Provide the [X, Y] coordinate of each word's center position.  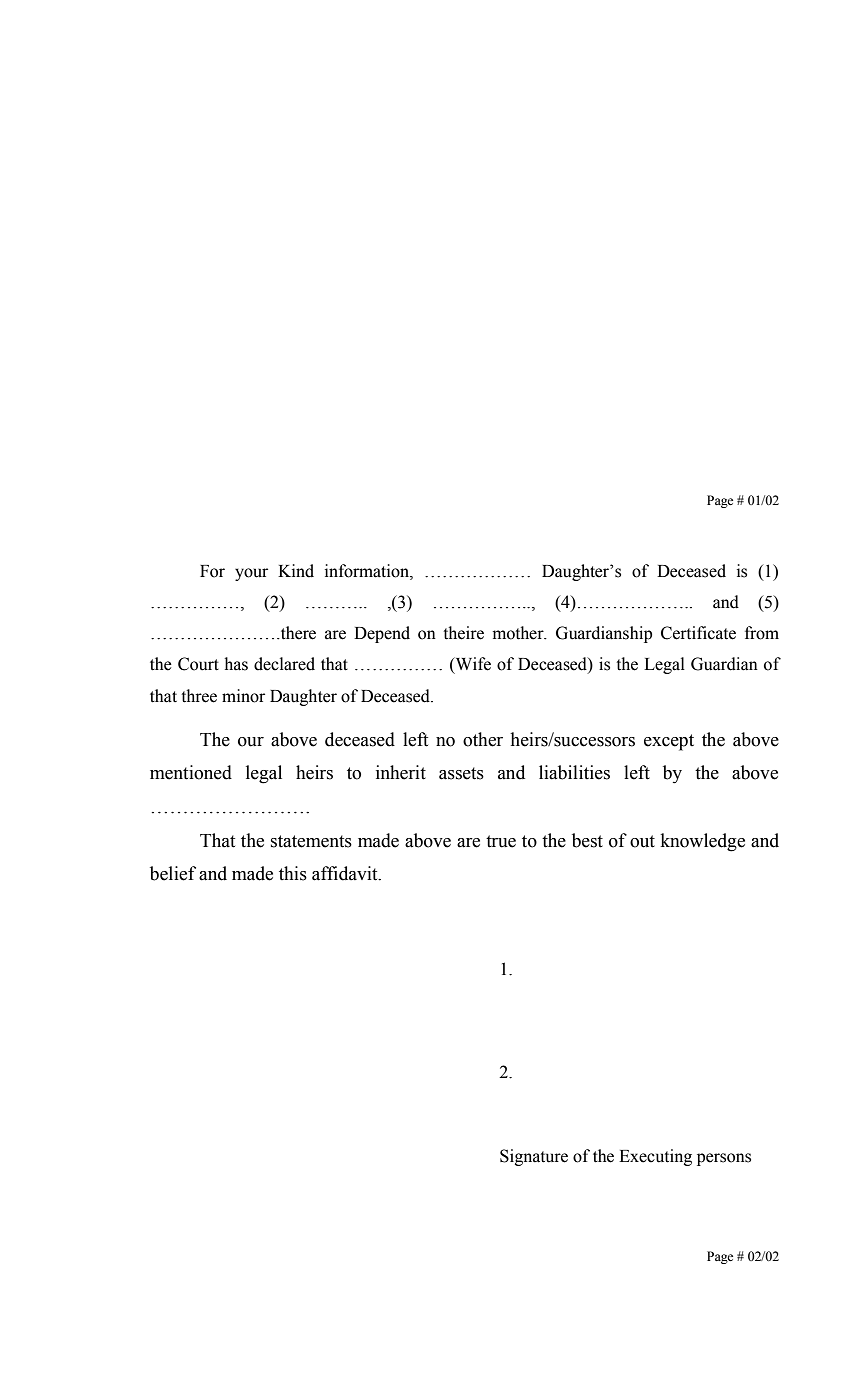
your [251, 574]
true [501, 841]
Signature [534, 1157]
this [293, 873]
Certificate [698, 633]
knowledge [703, 842]
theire [463, 633]
